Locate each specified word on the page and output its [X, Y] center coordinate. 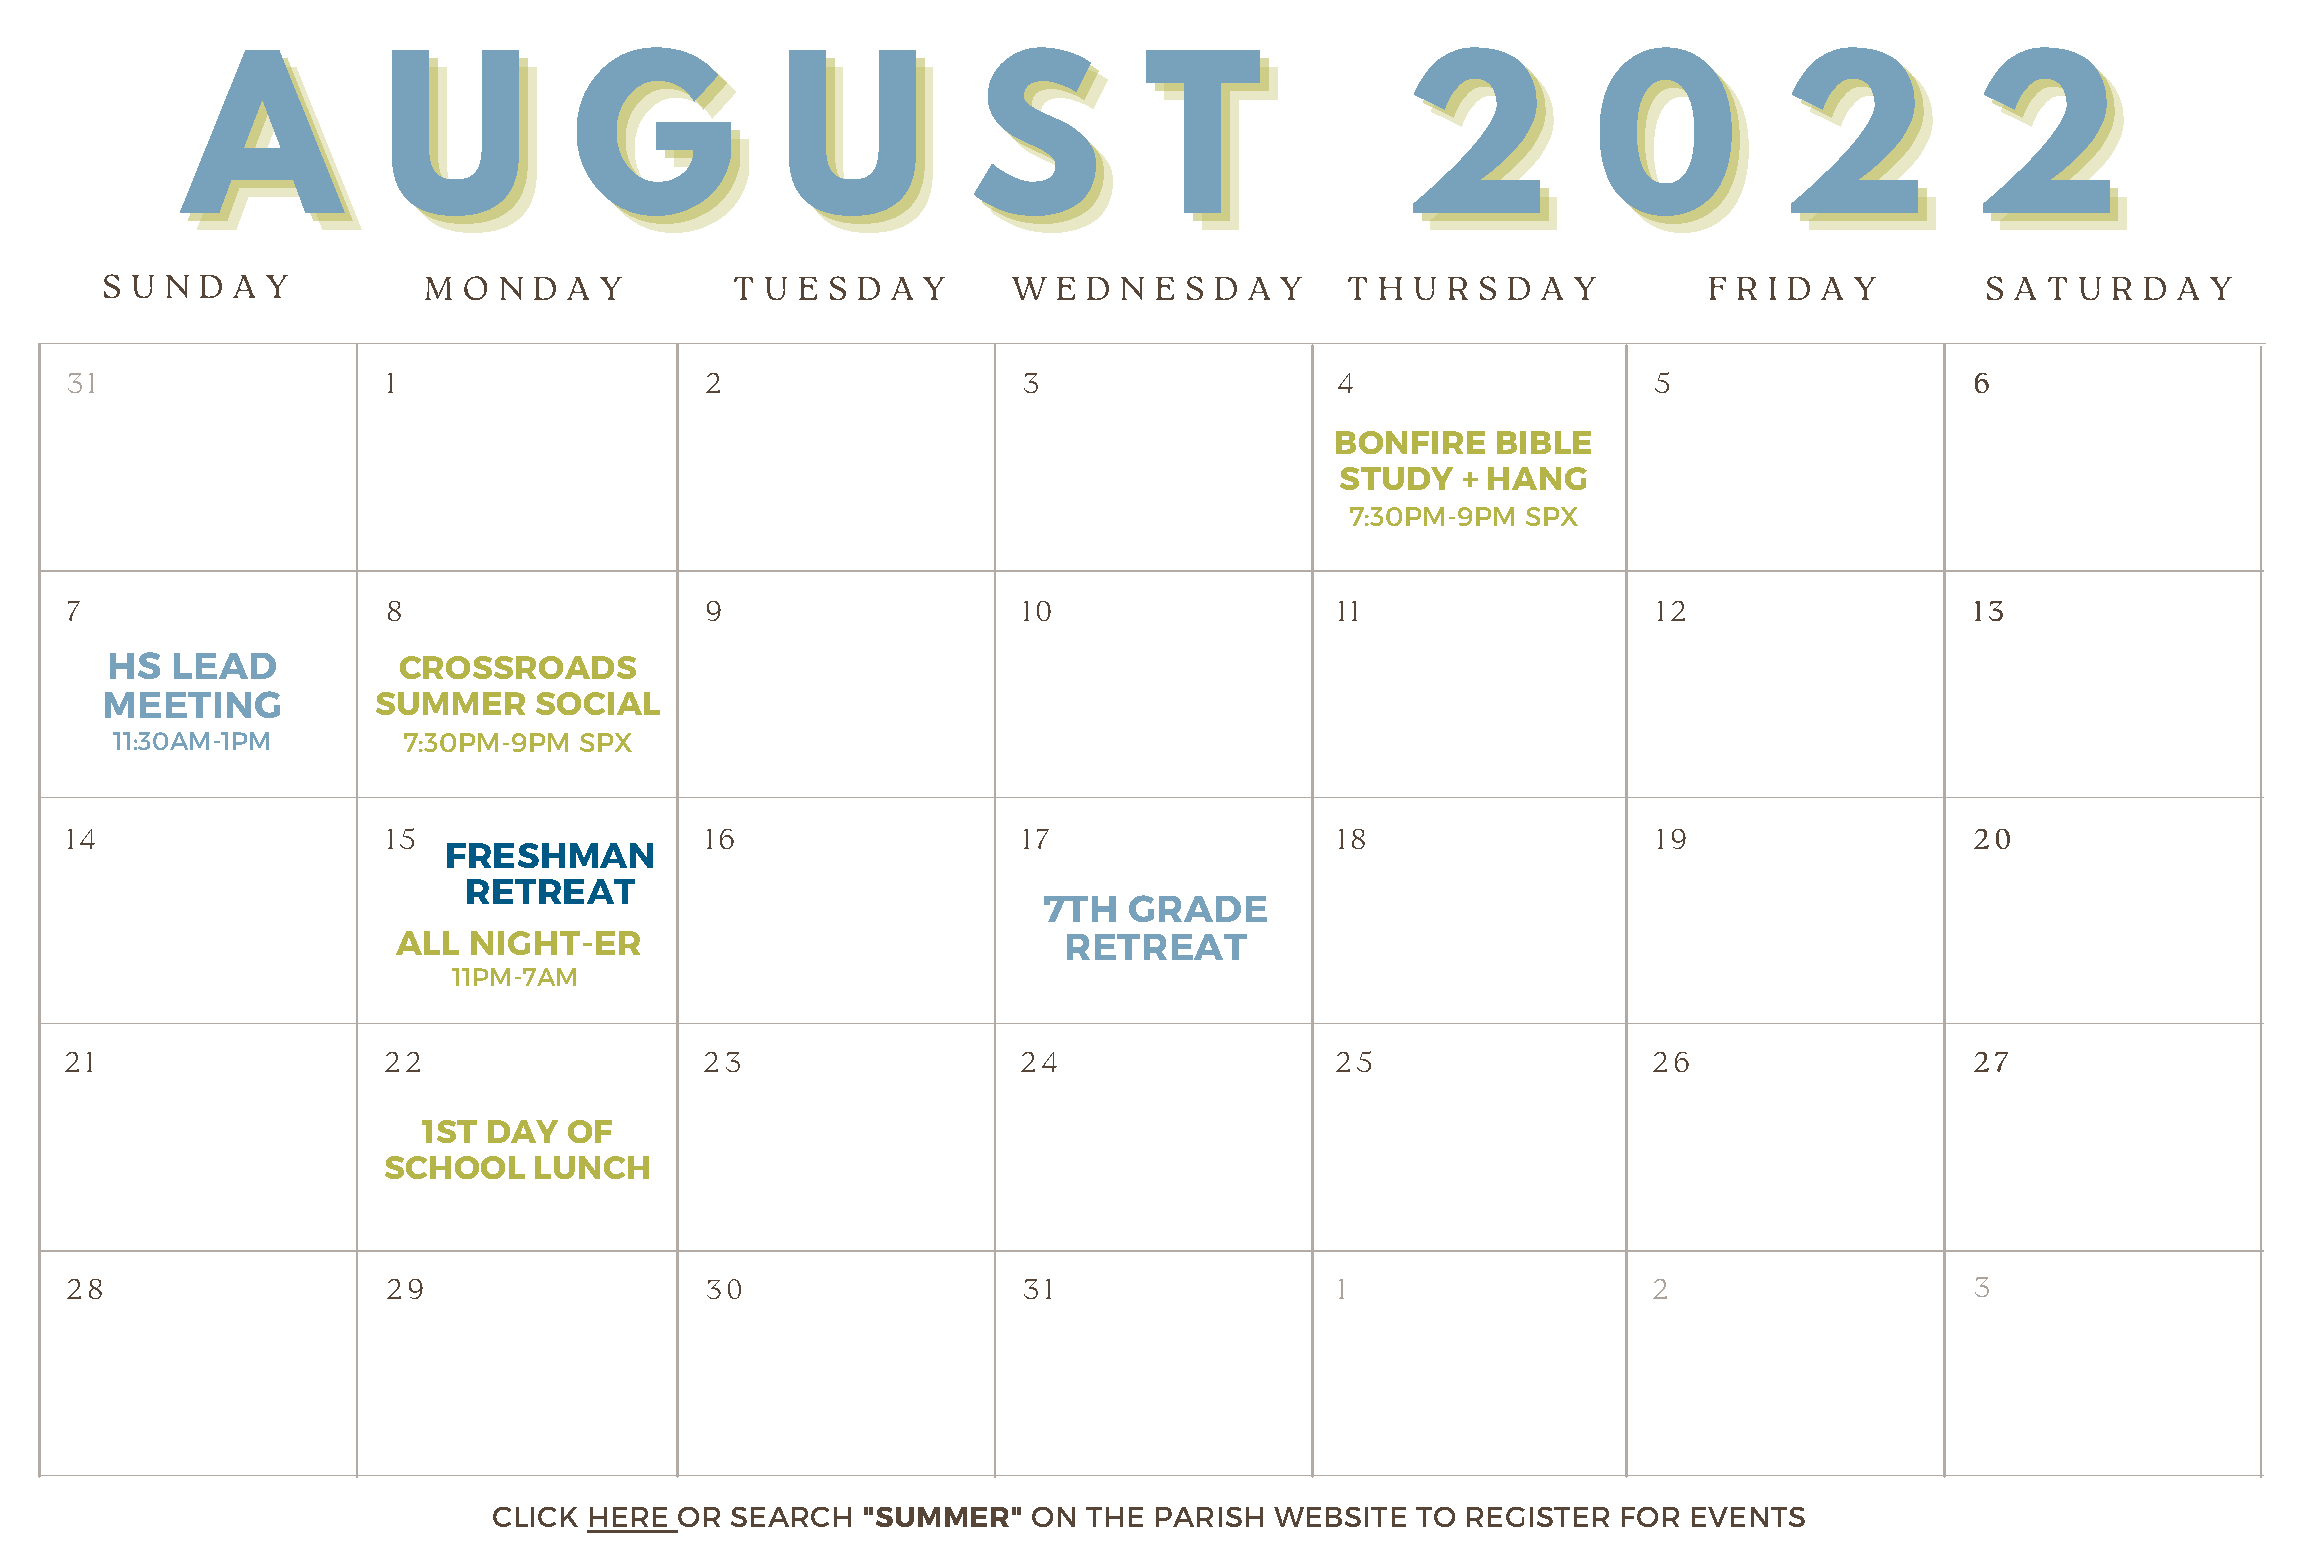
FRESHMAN [550, 855]
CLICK [535, 1517]
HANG [1537, 478]
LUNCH [592, 1167]
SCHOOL [455, 1167]
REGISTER [1538, 1517]
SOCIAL [598, 703]
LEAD [225, 666]
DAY [523, 1131]
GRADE [1198, 908]
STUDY [1396, 478]
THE [1114, 1517]
